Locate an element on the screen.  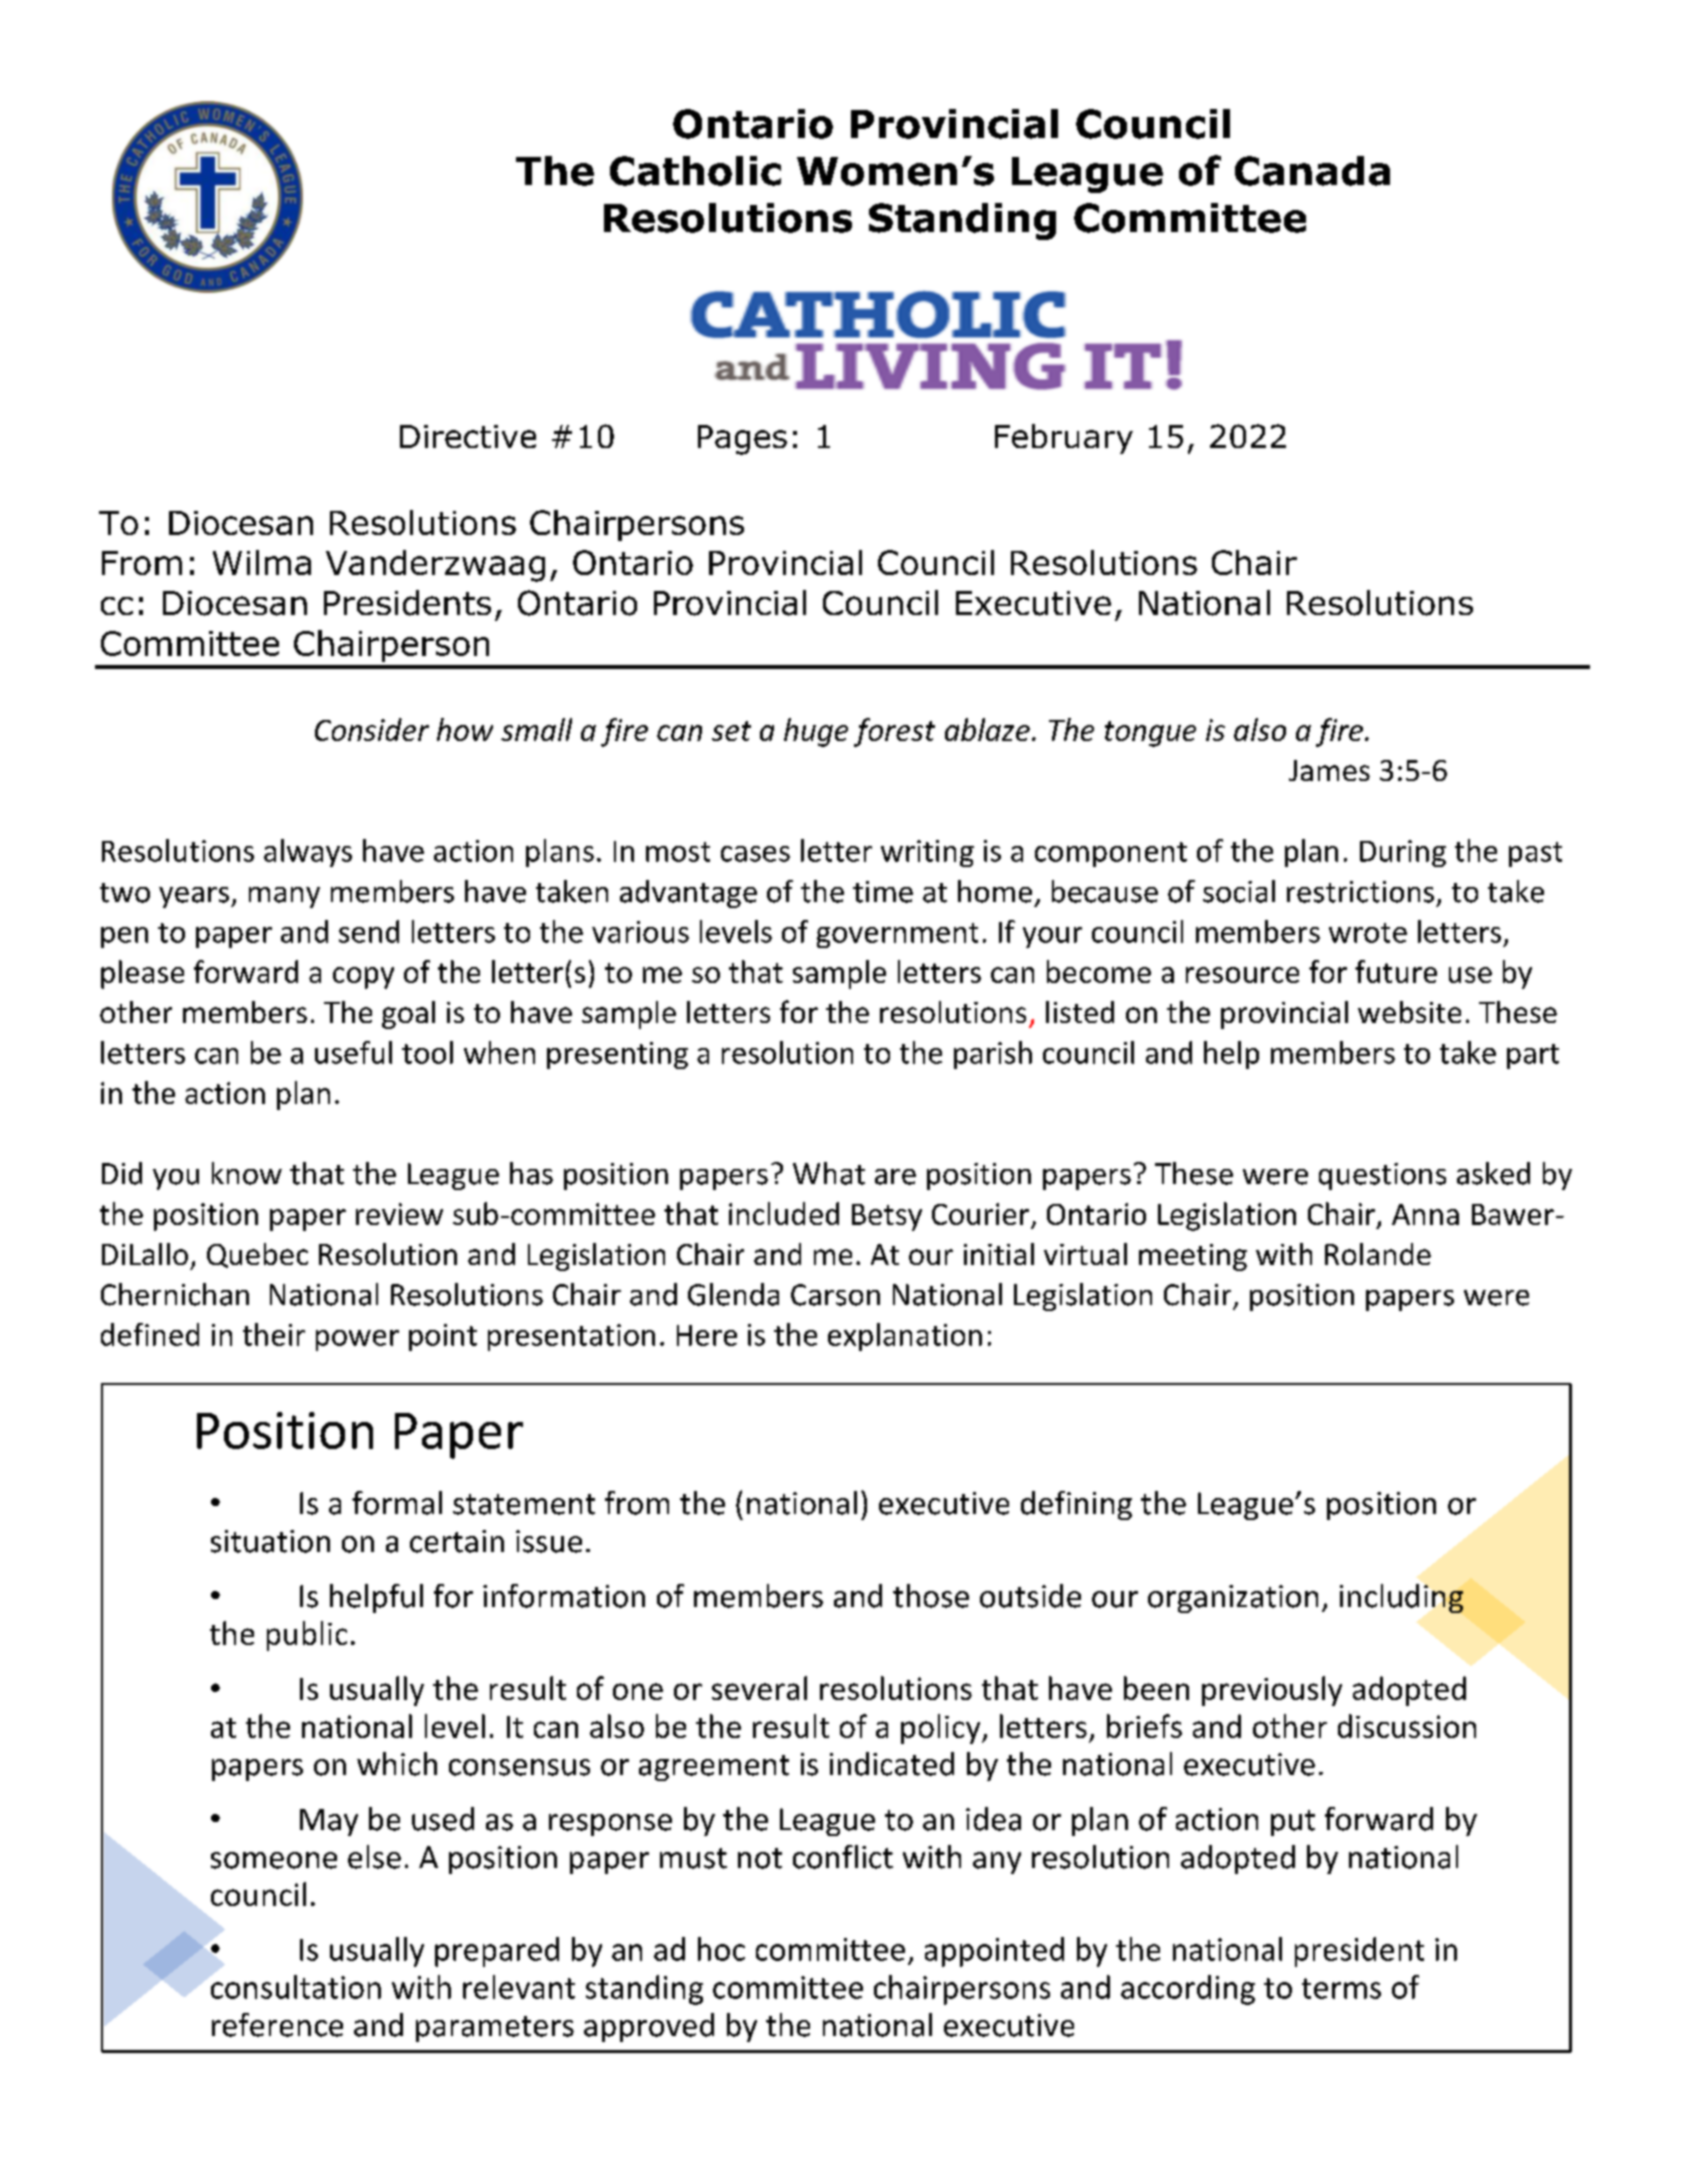
consultation is located at coordinates (296, 1987).
